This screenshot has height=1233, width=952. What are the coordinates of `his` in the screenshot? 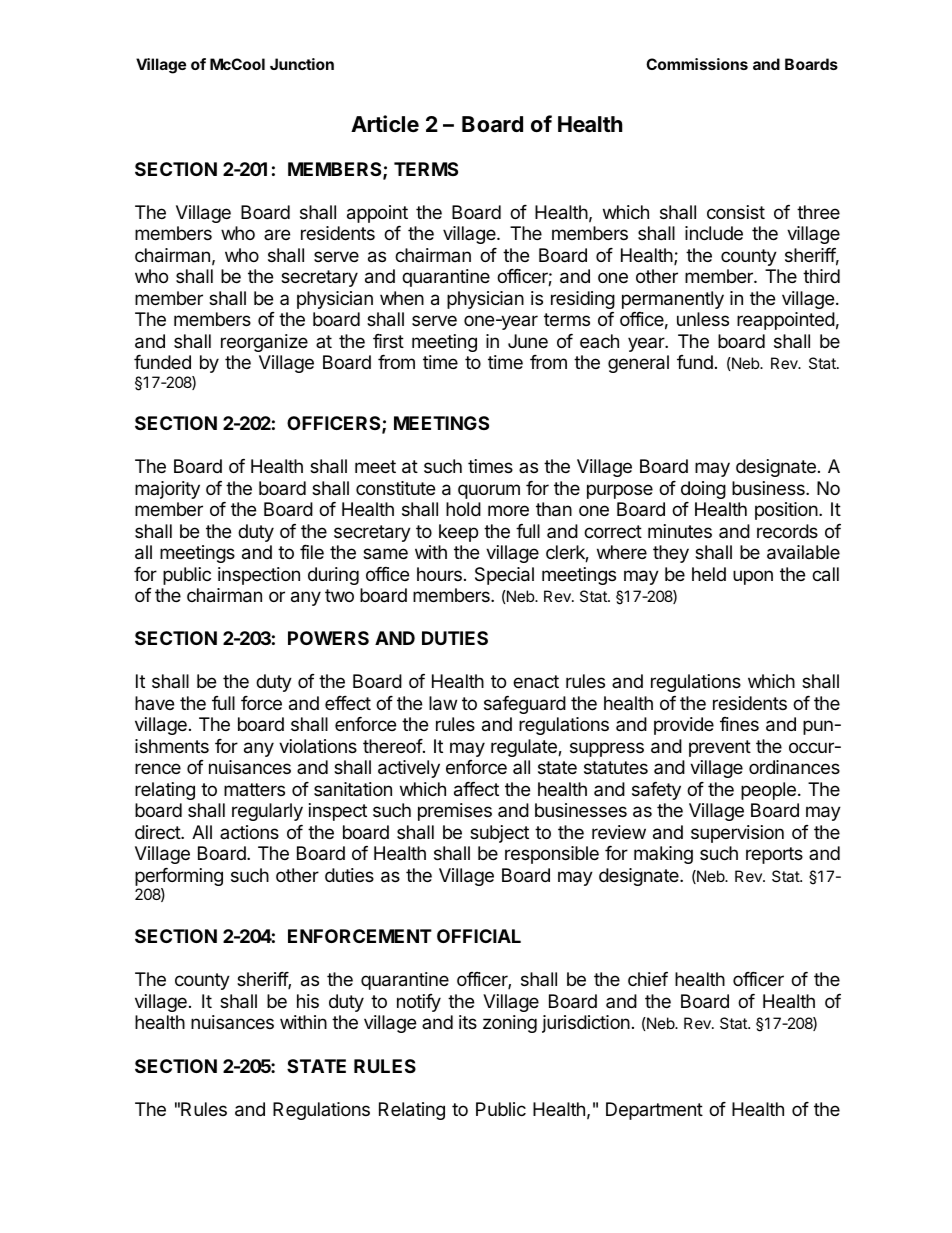 It's located at (308, 1001).
